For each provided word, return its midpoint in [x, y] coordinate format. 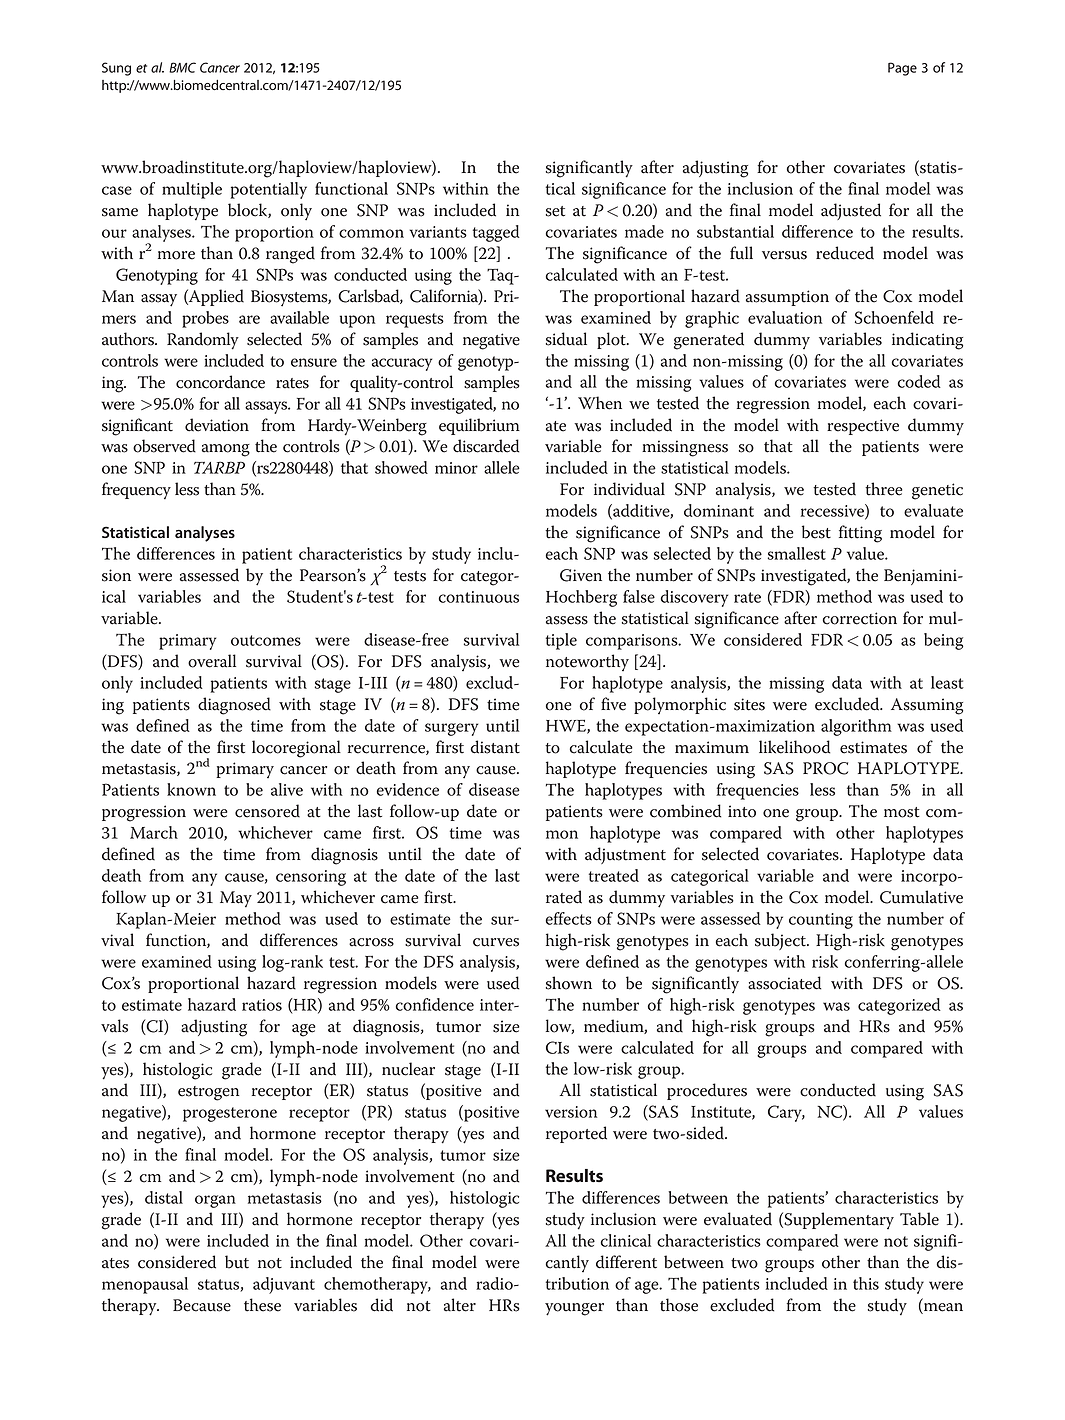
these [262, 1305]
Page [902, 69]
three [884, 489]
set [555, 211]
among [226, 450]
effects [569, 918]
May [236, 899]
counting [821, 921]
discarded [486, 446]
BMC [182, 67]
